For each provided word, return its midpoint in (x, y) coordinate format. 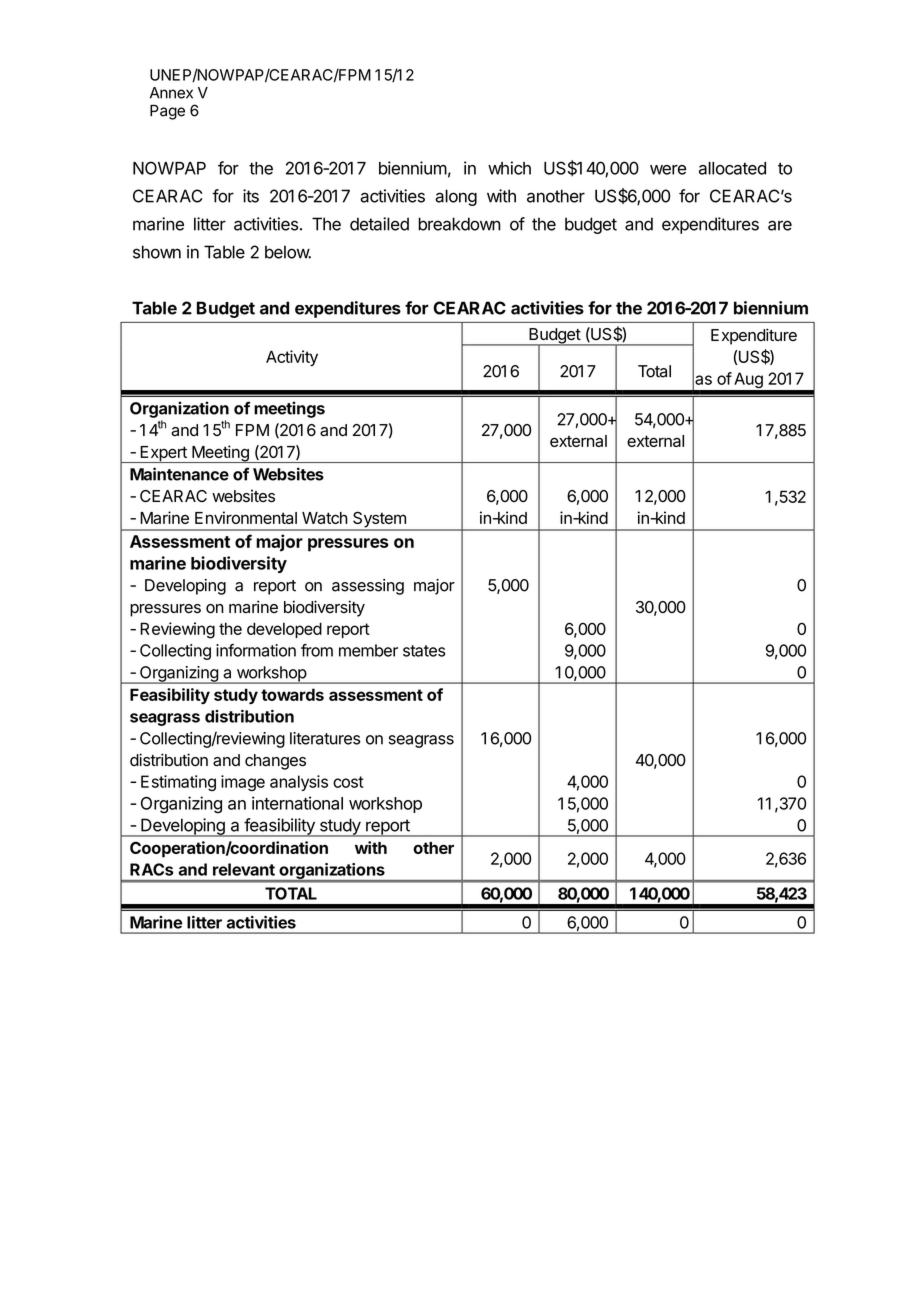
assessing (368, 587)
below (288, 252)
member (368, 650)
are (780, 225)
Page (167, 112)
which (509, 168)
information (256, 650)
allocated (732, 168)
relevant (244, 869)
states (424, 651)
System (379, 520)
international (297, 803)
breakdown (459, 224)
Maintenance (179, 474)
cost (348, 782)
